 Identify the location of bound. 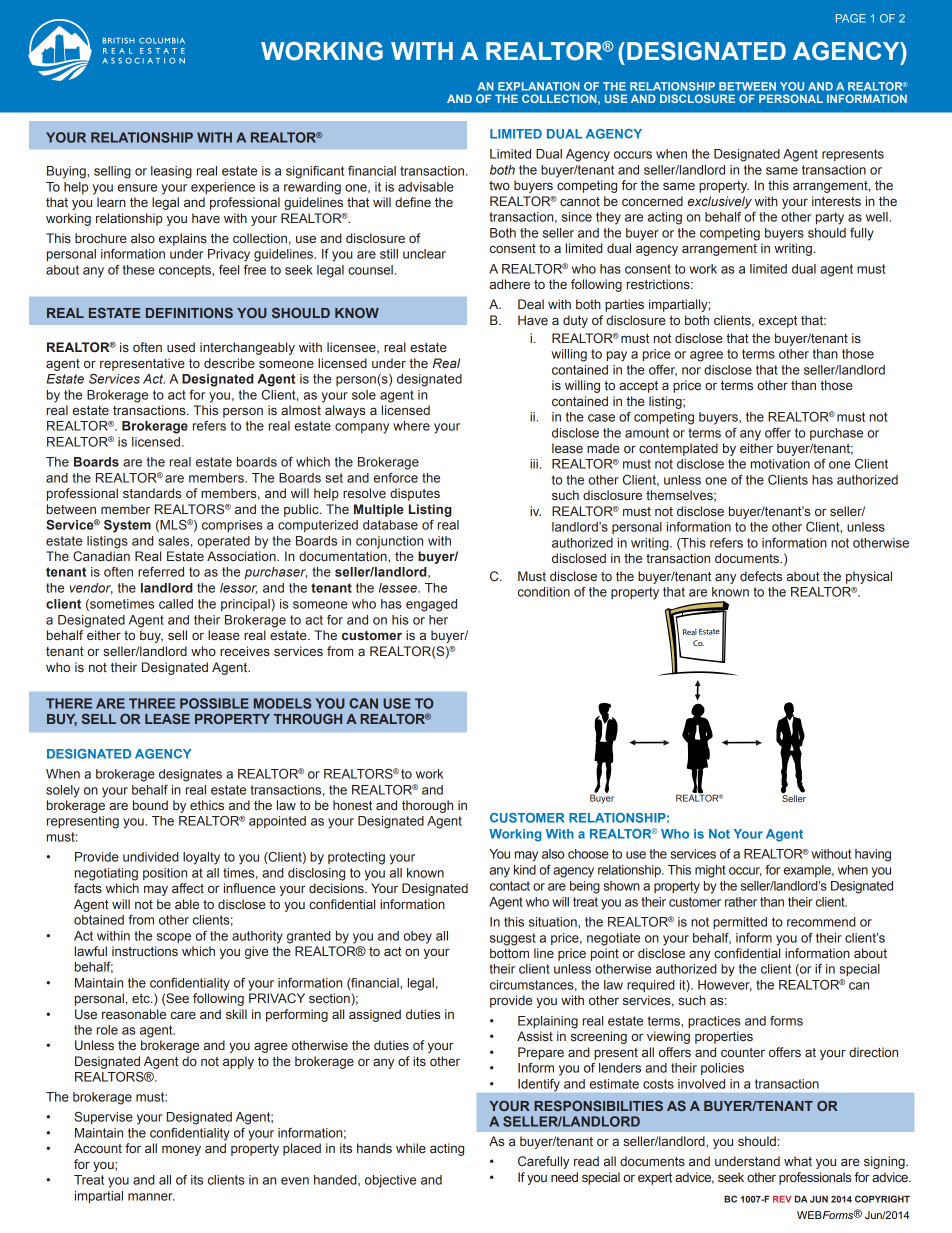
(150, 805).
